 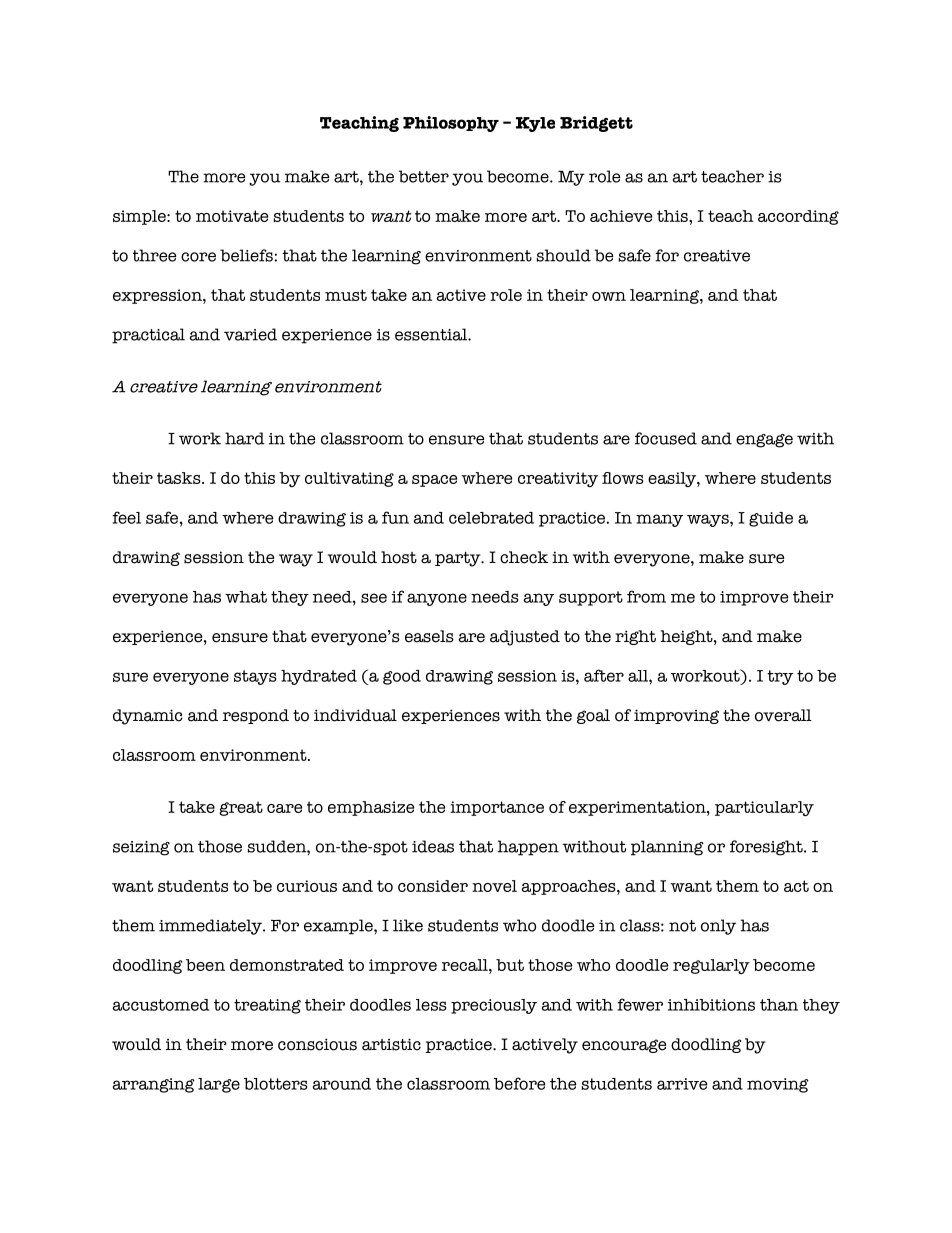 What do you see at coordinates (764, 441) in the document?
I see `engage` at bounding box center [764, 441].
